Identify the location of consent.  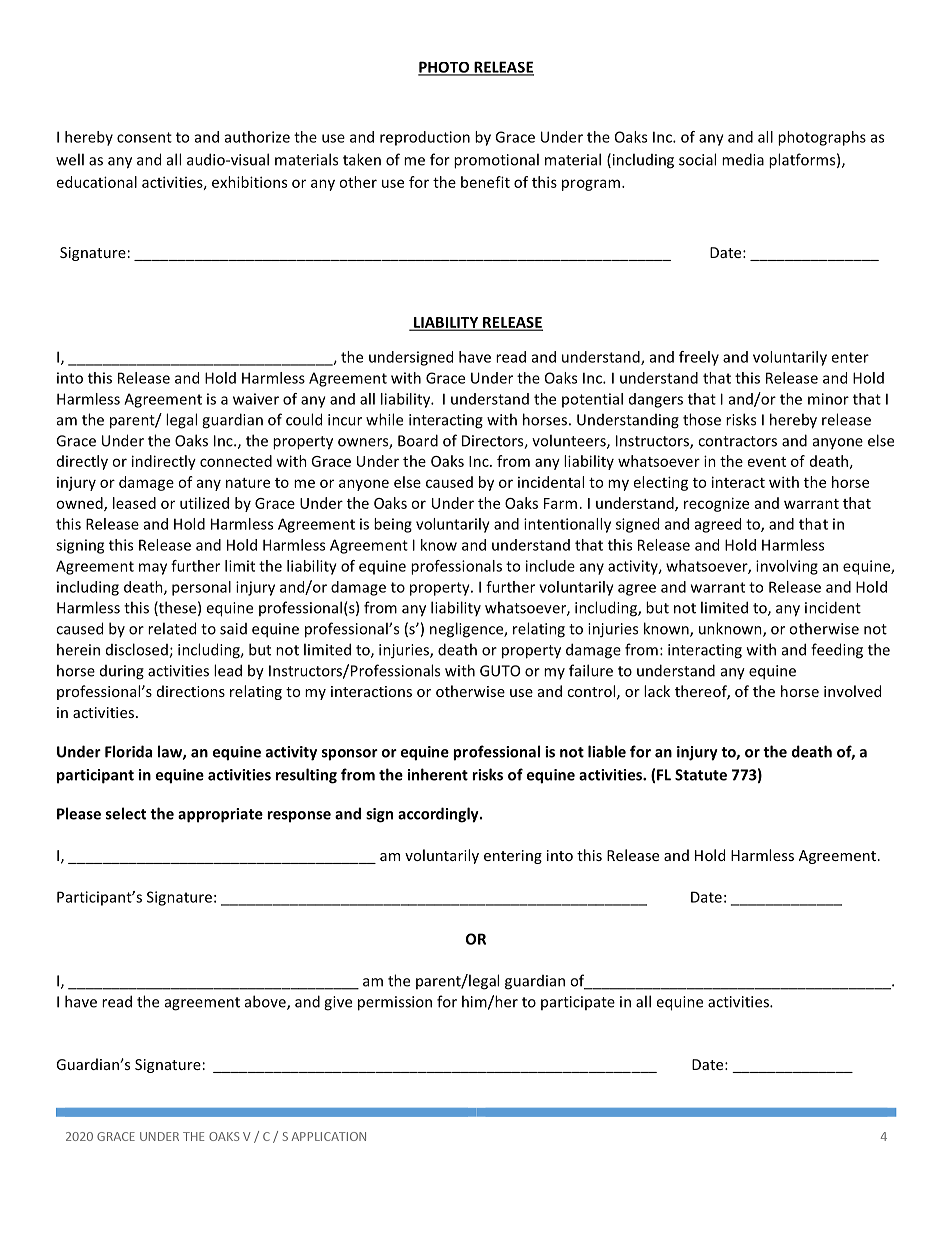
(144, 137).
